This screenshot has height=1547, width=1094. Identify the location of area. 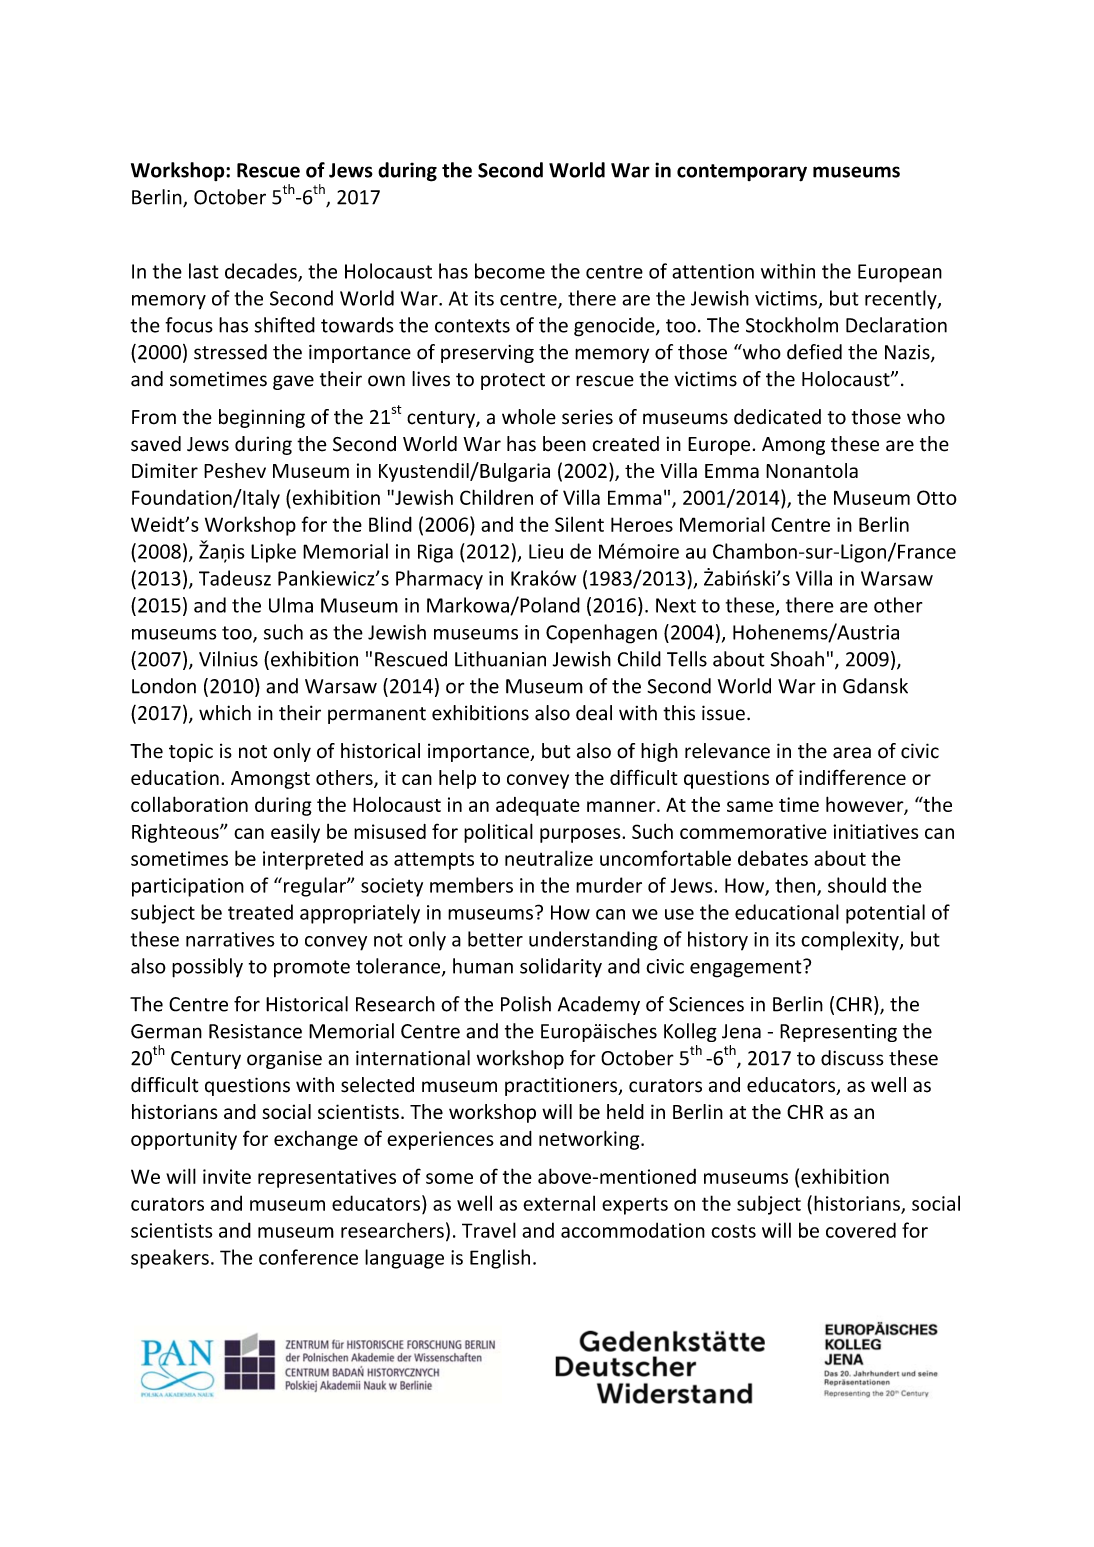
(852, 753).
